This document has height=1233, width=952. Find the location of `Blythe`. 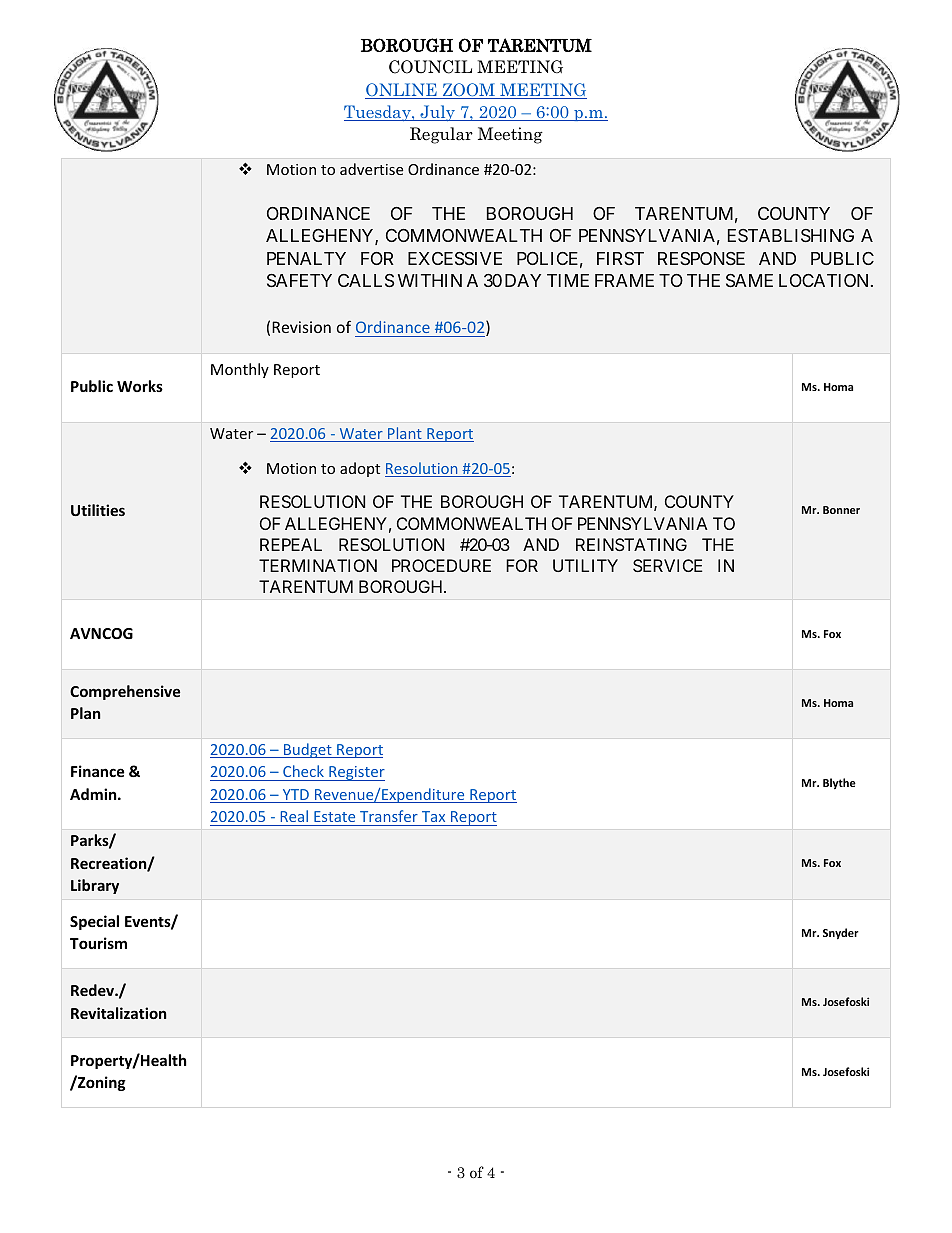

Blythe is located at coordinates (839, 783).
